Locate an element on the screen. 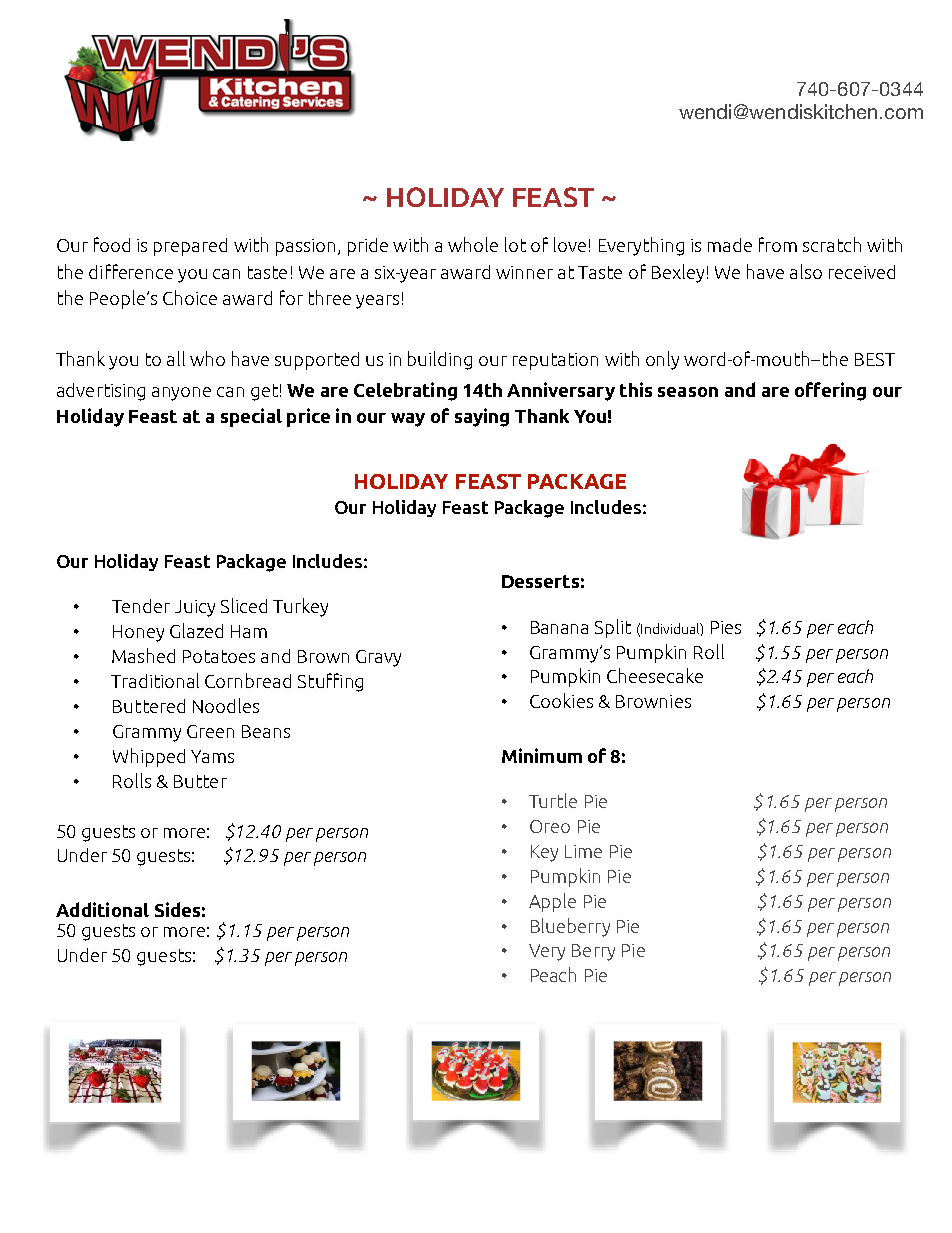 Image resolution: width=952 pixels, height=1233 pixels. Lime is located at coordinates (583, 851).
